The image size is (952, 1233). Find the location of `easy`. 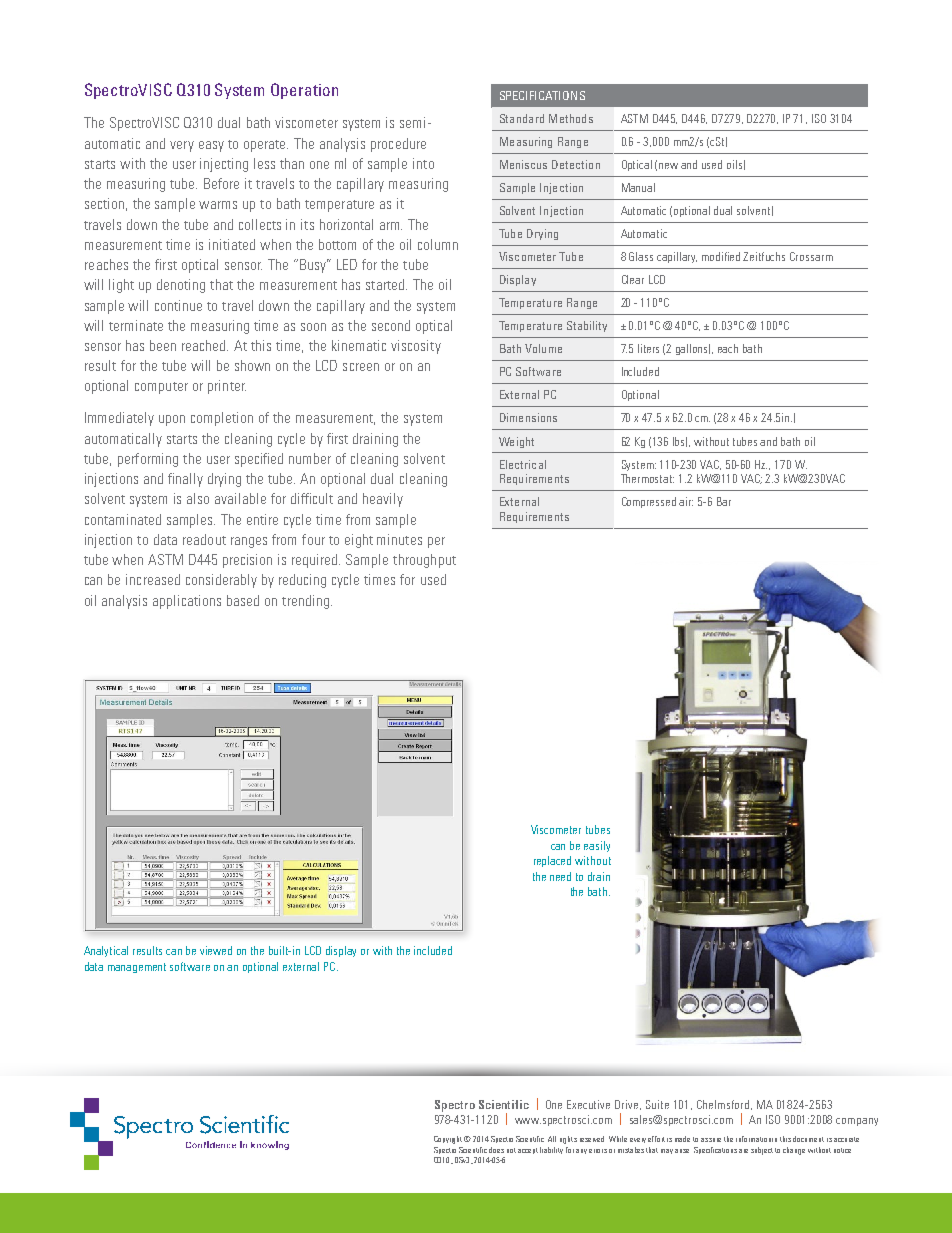

easy is located at coordinates (211, 146).
